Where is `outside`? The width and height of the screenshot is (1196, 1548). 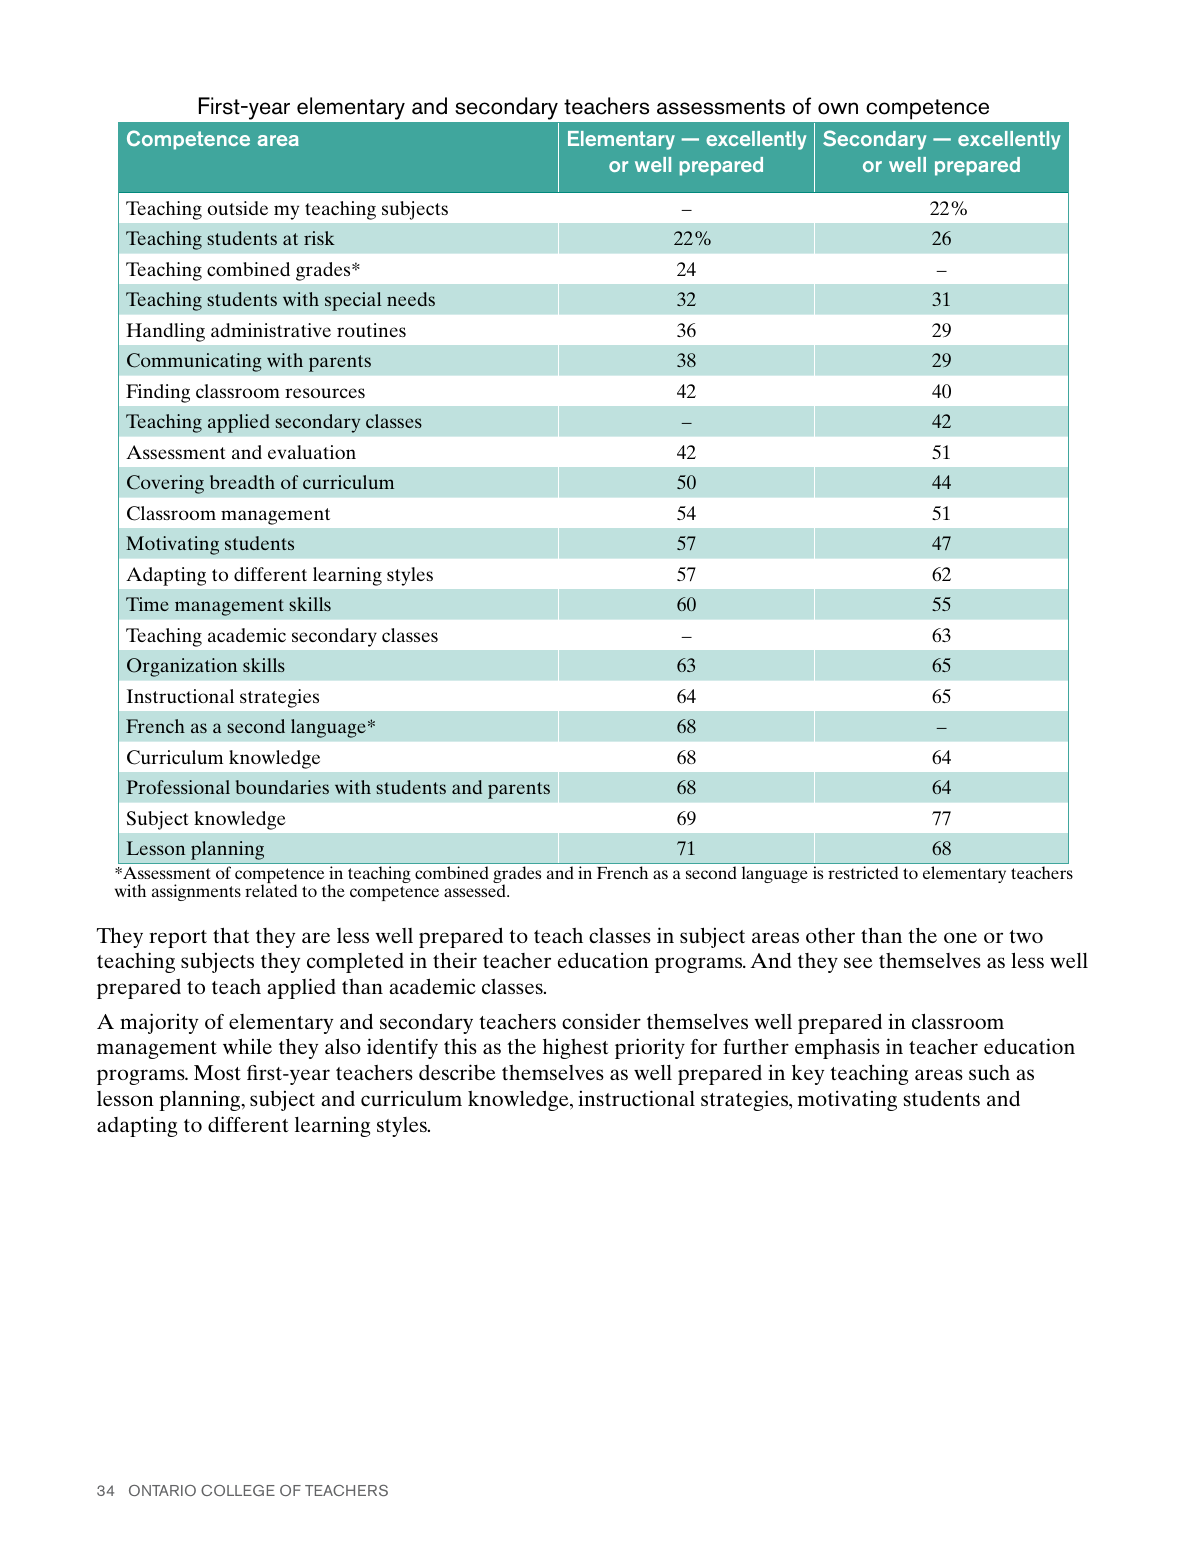 outside is located at coordinates (237, 208).
